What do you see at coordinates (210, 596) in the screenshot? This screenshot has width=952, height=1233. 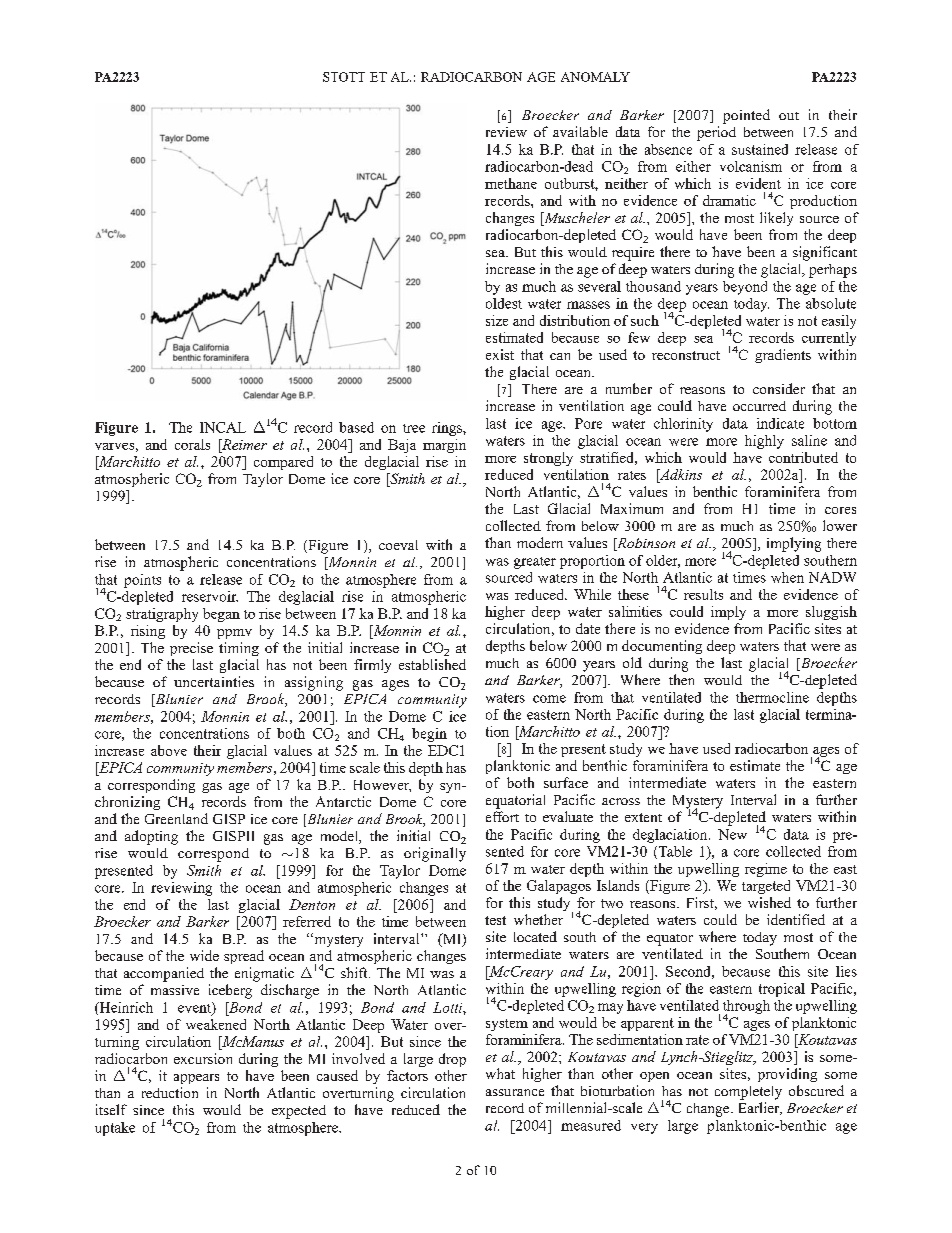 I see `reservoir` at bounding box center [210, 596].
